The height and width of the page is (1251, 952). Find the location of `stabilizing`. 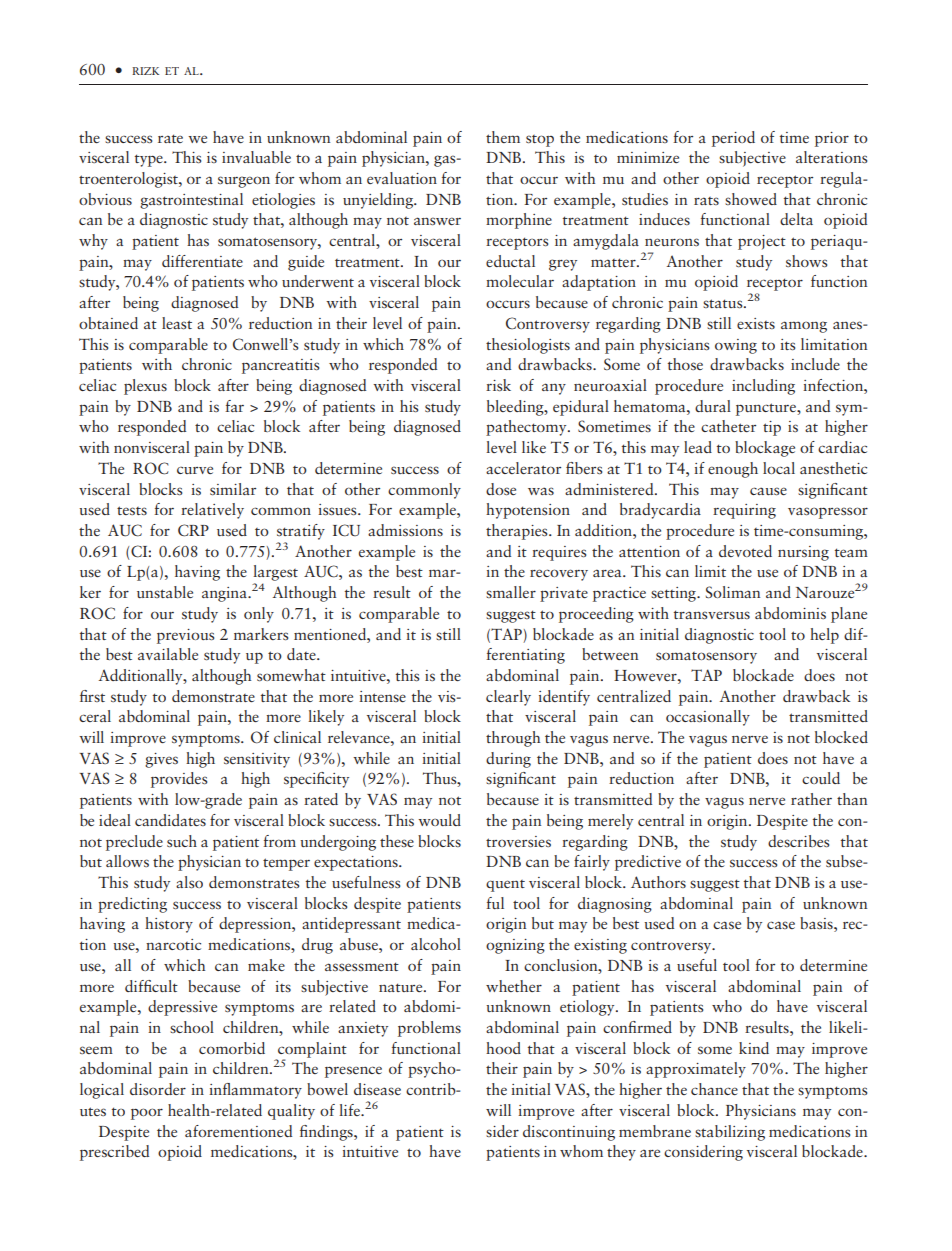

stabilizing is located at coordinates (730, 1133).
